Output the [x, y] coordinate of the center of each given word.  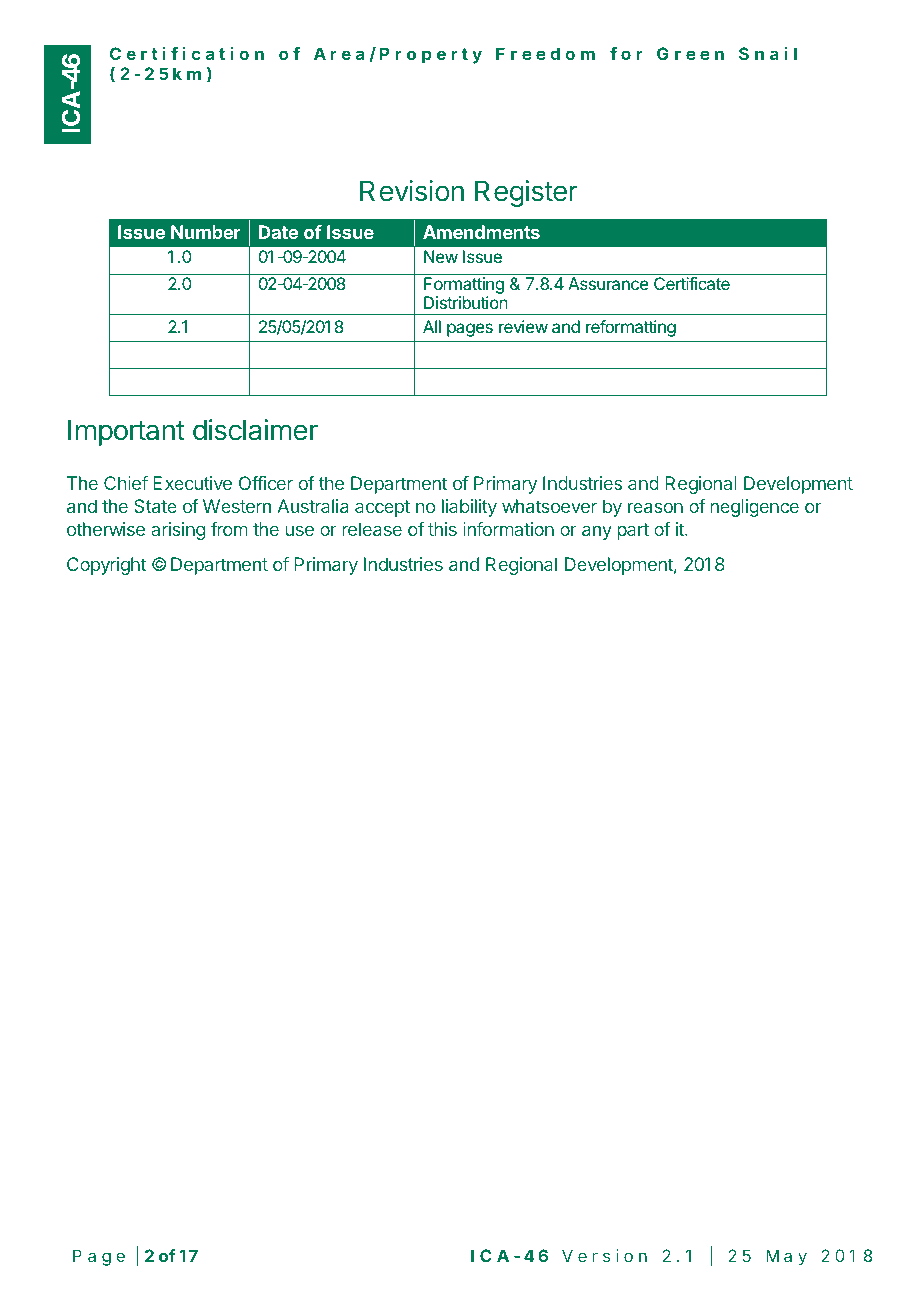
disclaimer [255, 430]
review [523, 326]
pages [470, 330]
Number [206, 232]
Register [526, 193]
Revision [412, 191]
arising [178, 531]
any [597, 532]
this [442, 529]
